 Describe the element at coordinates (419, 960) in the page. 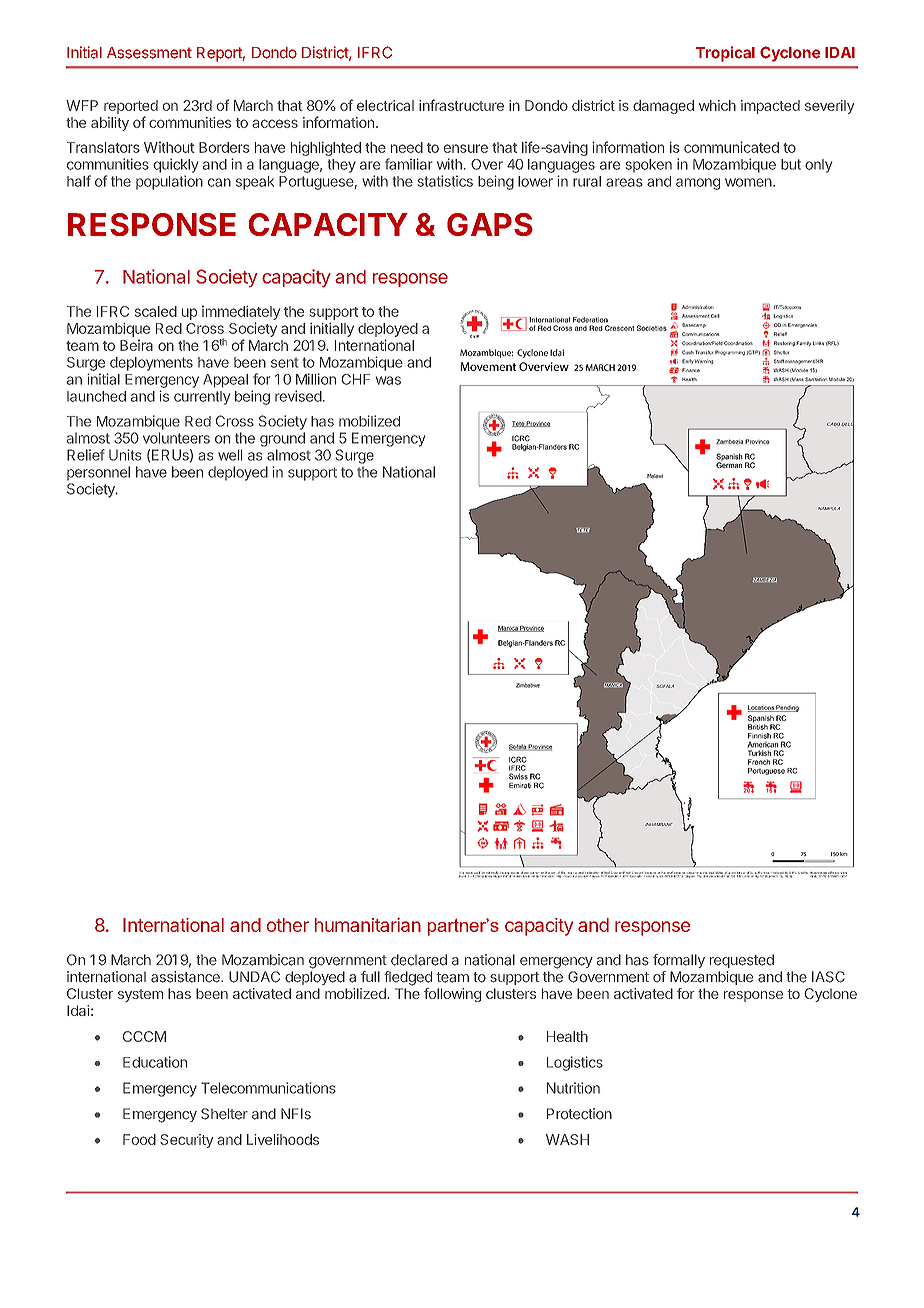

I see `declared` at that location.
